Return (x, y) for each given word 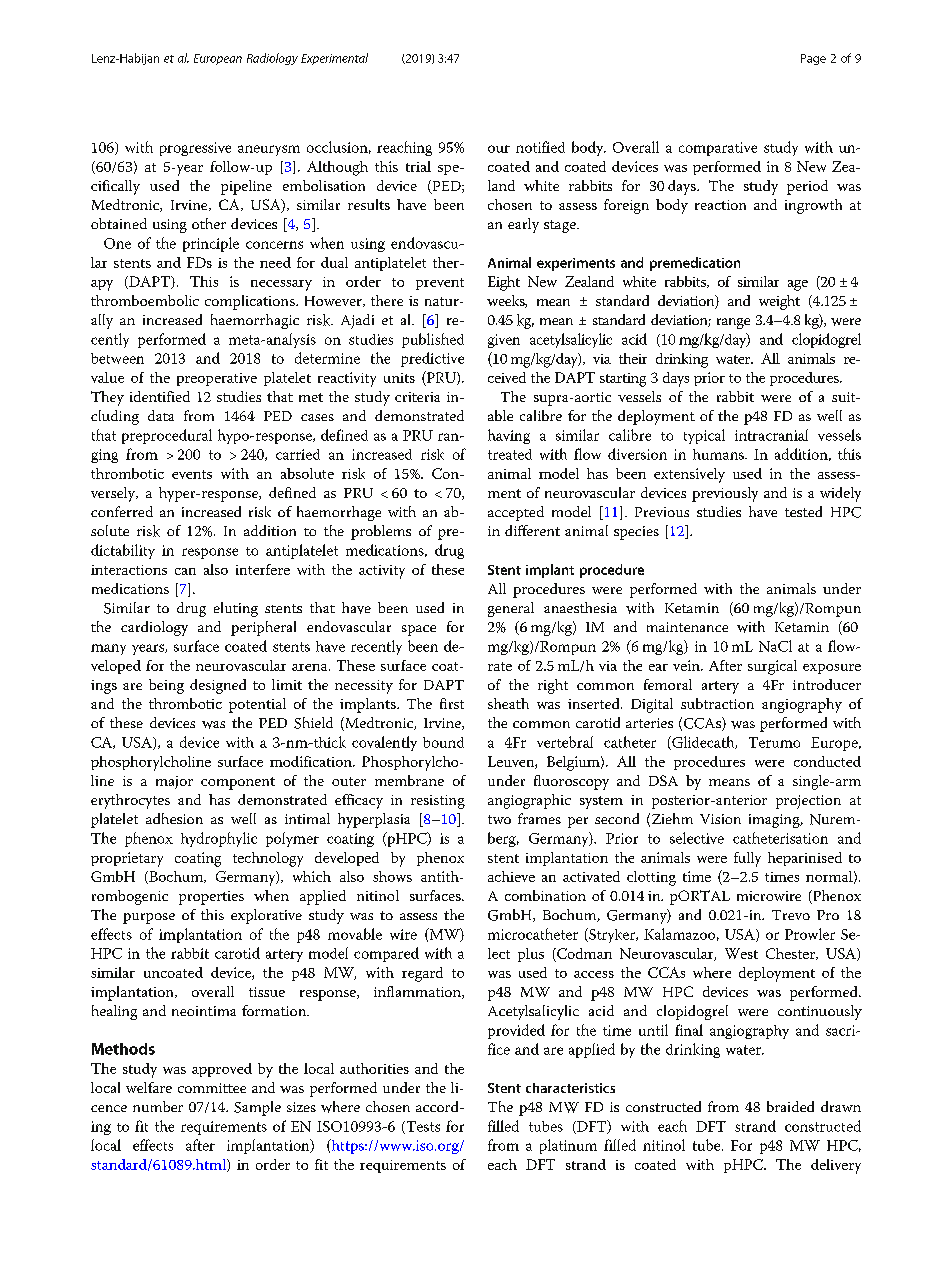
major (174, 782)
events (192, 474)
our (499, 149)
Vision (720, 819)
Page (813, 59)
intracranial (771, 435)
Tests (422, 1127)
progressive (195, 149)
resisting (438, 802)
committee (212, 1088)
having (509, 436)
